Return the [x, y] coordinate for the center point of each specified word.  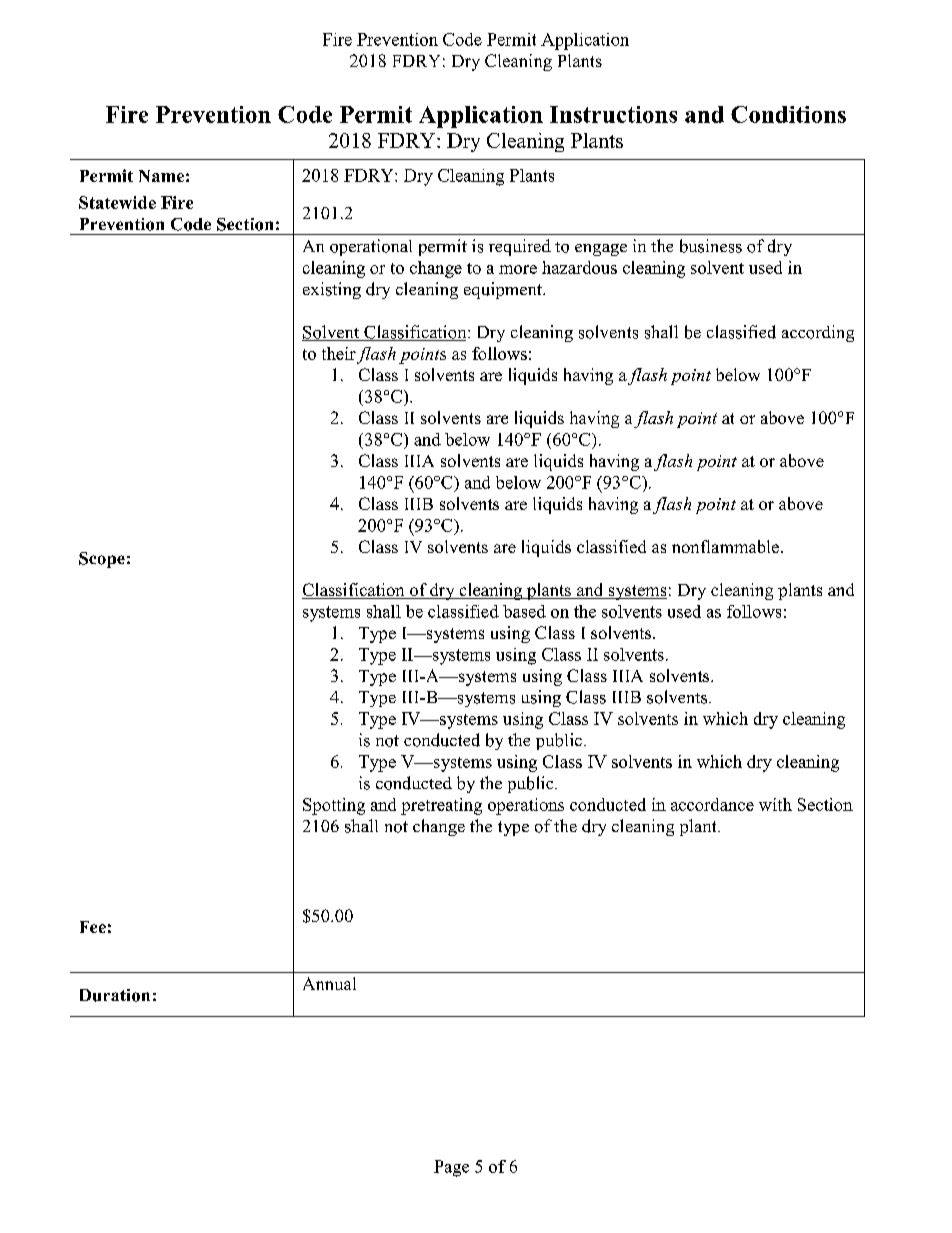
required [520, 247]
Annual [329, 983]
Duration [115, 995]
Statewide [117, 202]
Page [451, 1168]
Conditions [788, 114]
